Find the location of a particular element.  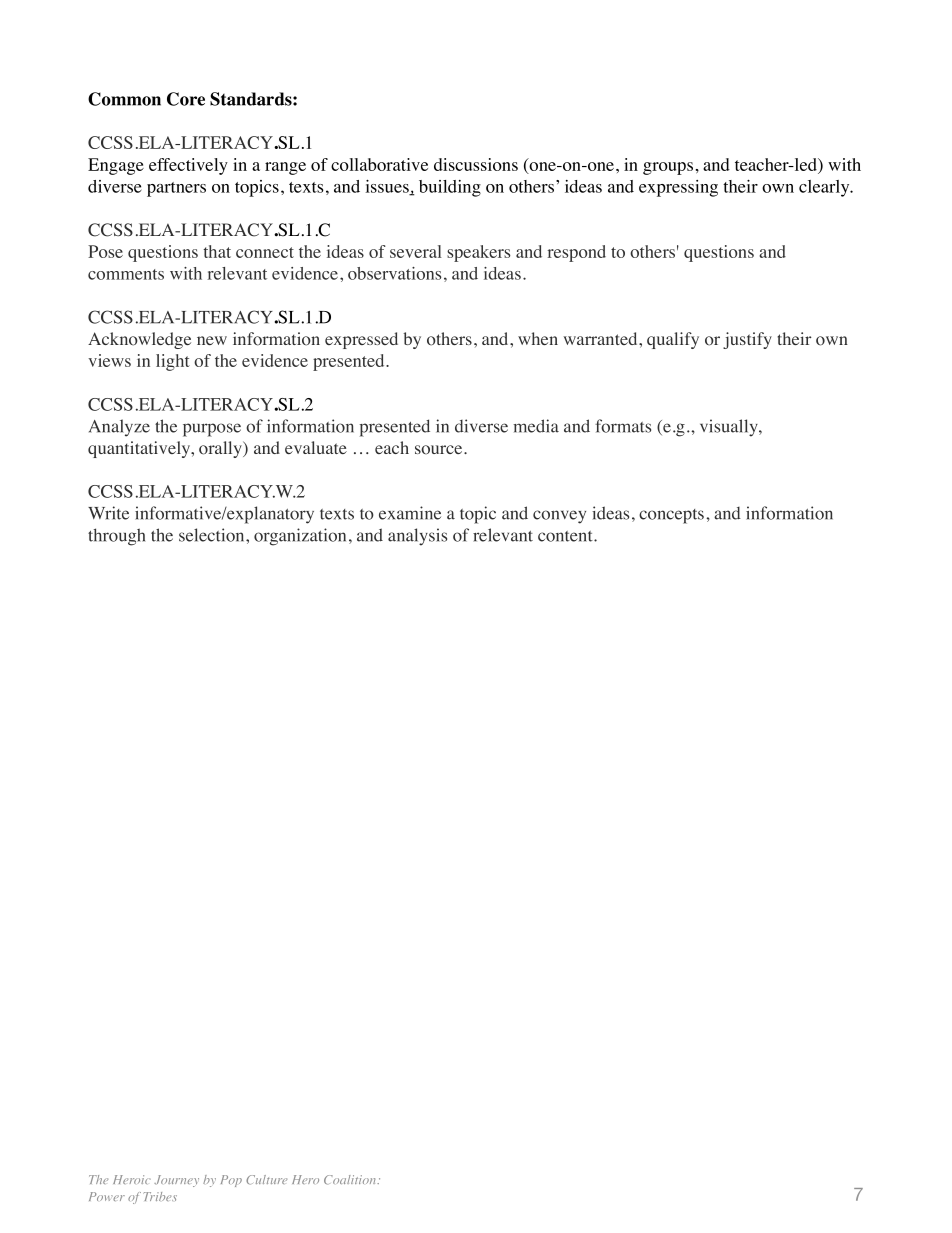

convey is located at coordinates (559, 517).
